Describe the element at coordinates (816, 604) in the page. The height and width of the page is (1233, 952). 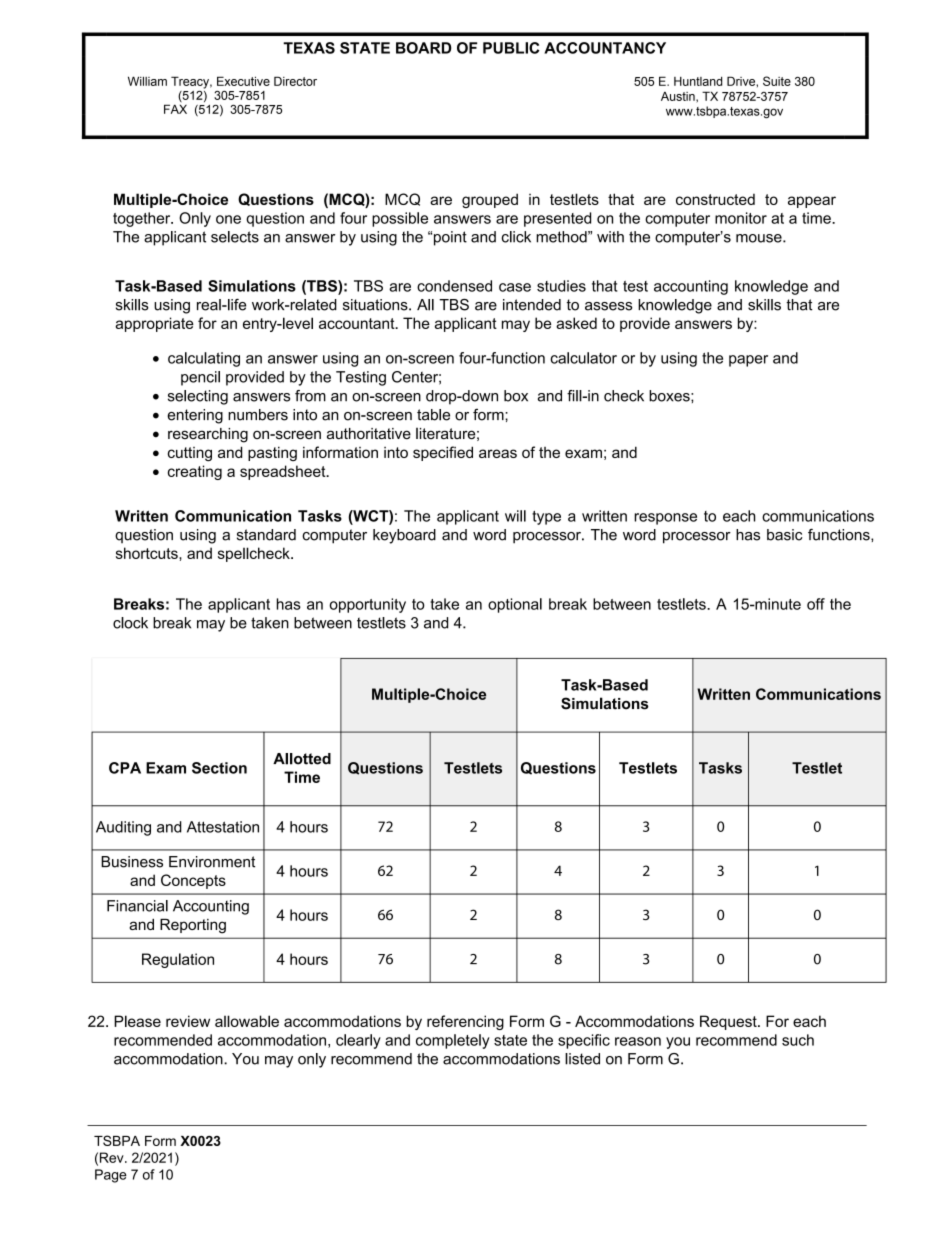
I see `off` at that location.
